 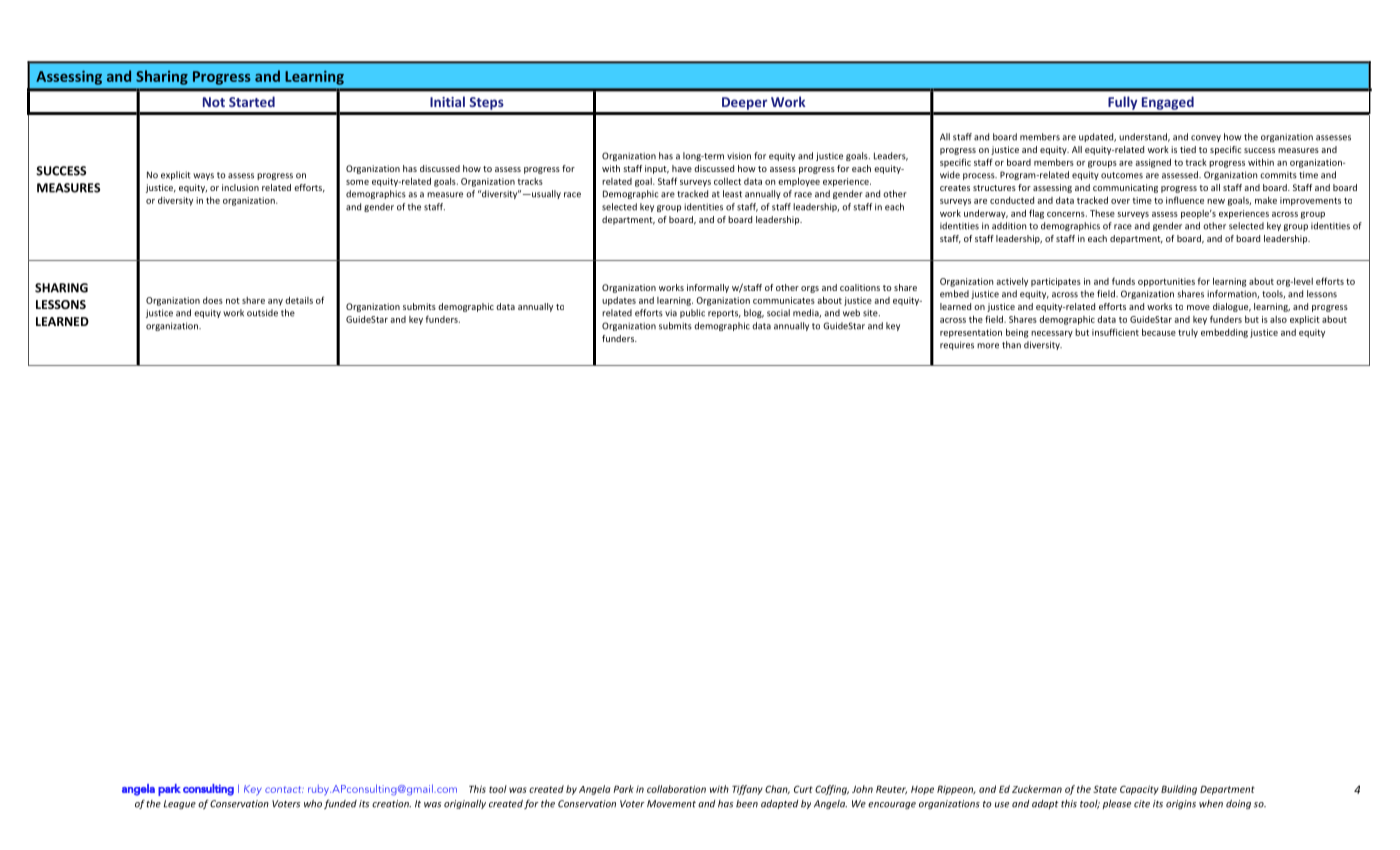 I want to click on Building, so click(x=1179, y=790).
